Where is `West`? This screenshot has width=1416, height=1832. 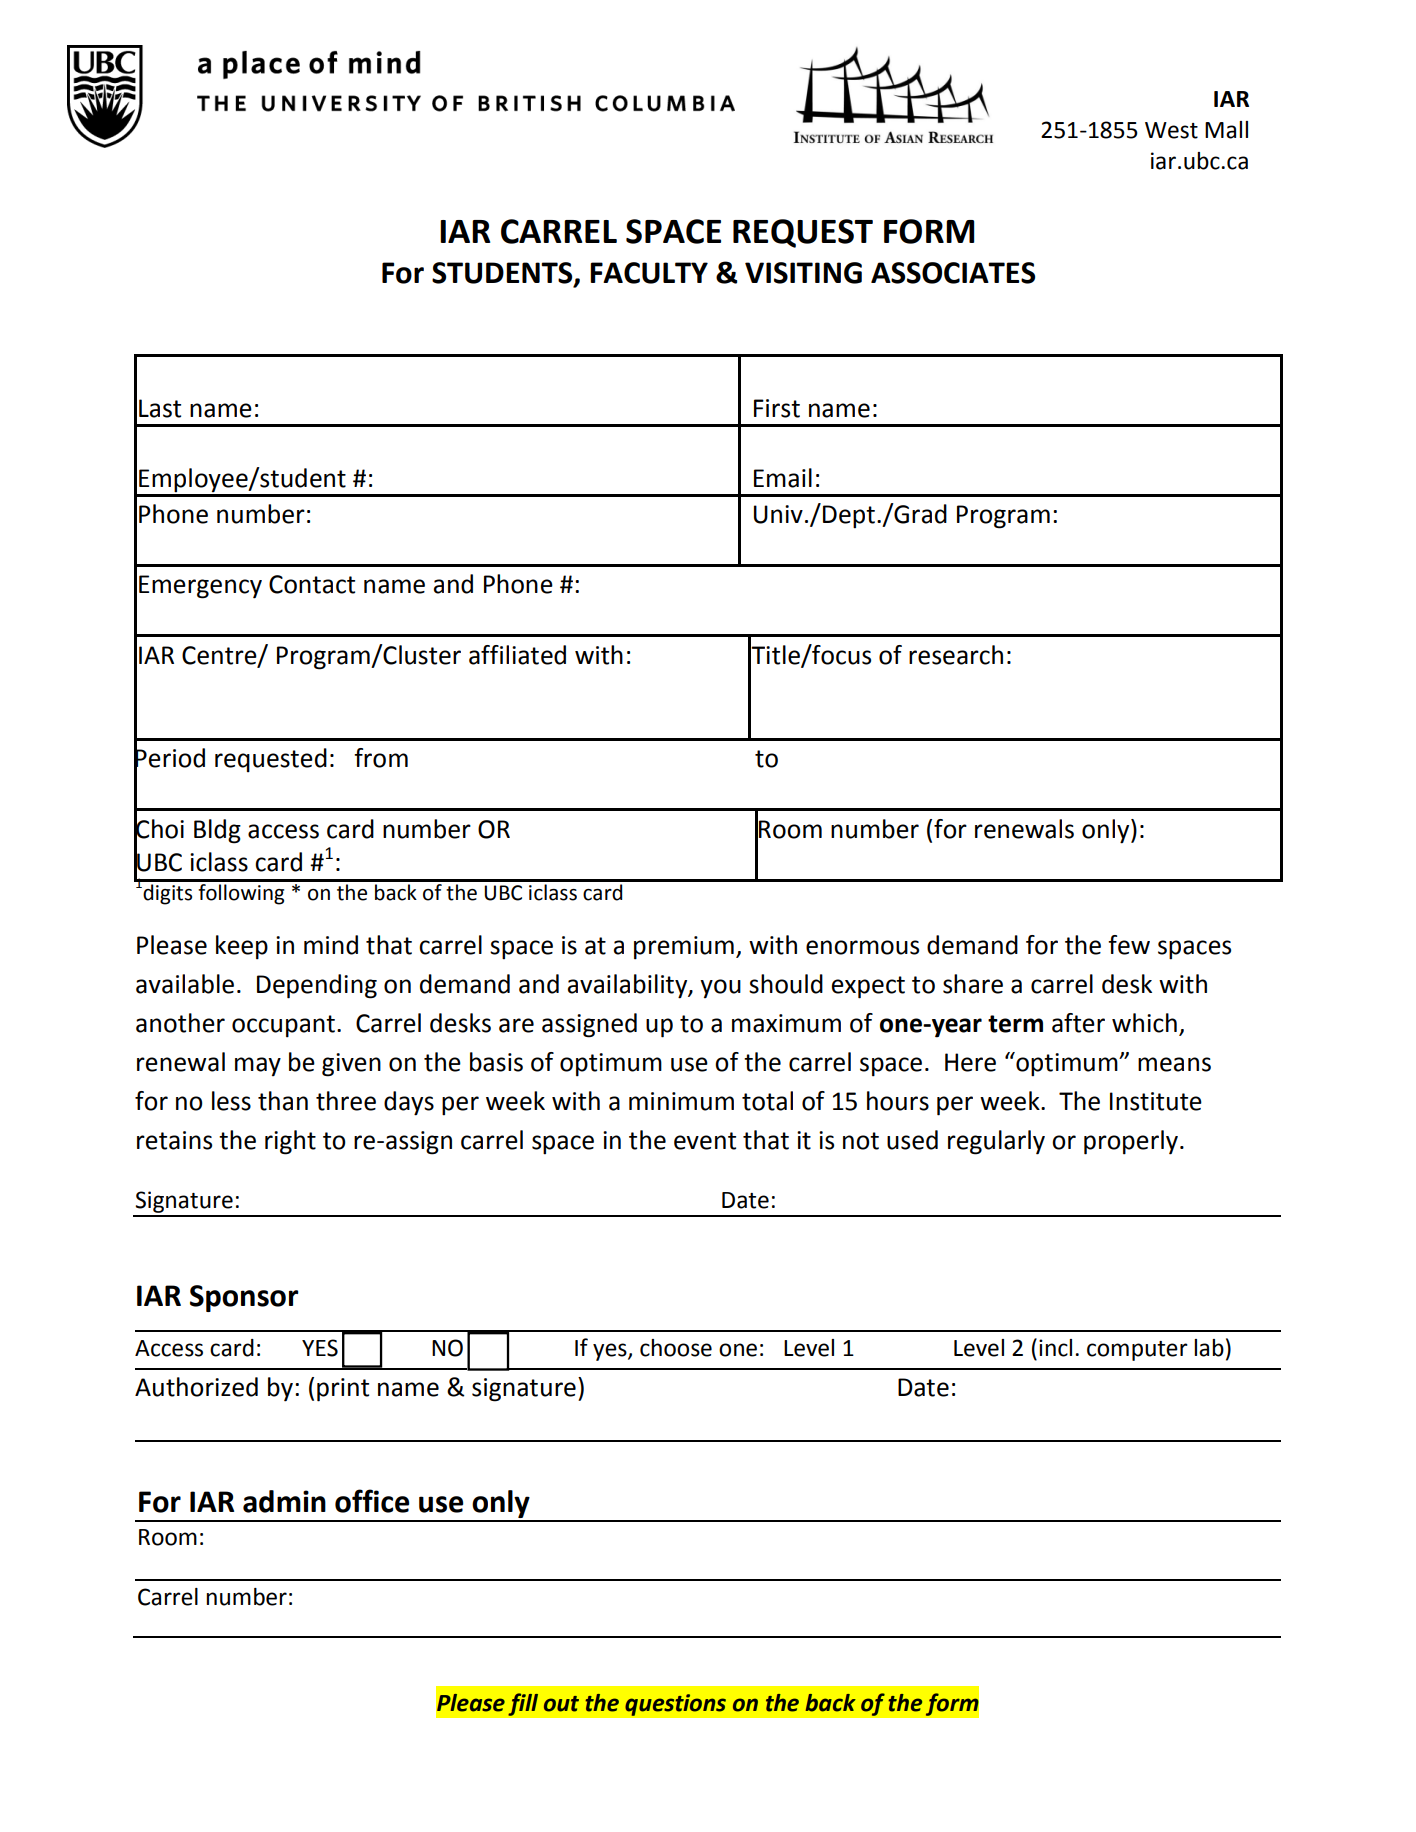 West is located at coordinates (1171, 130).
